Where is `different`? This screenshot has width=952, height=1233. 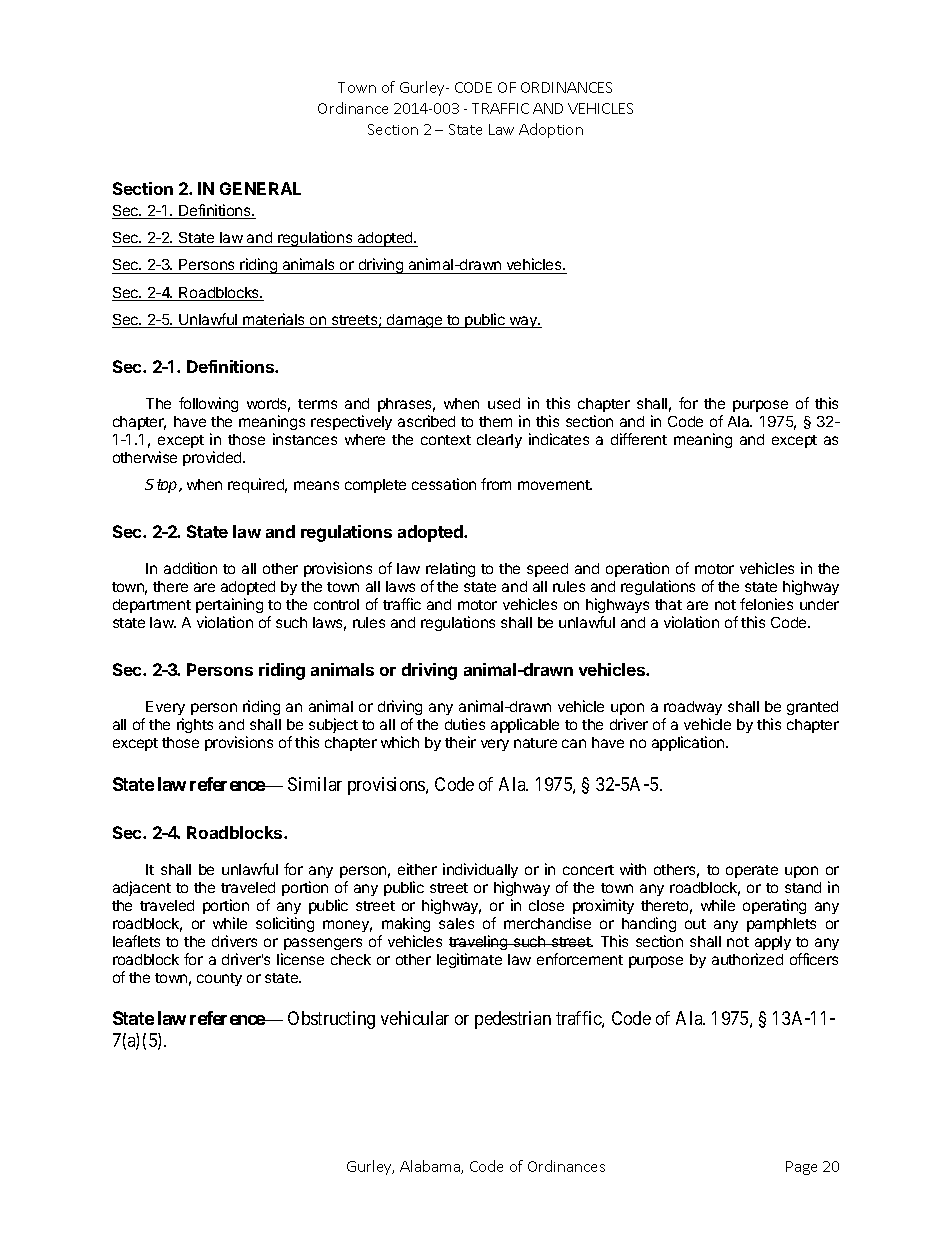 different is located at coordinates (639, 439).
